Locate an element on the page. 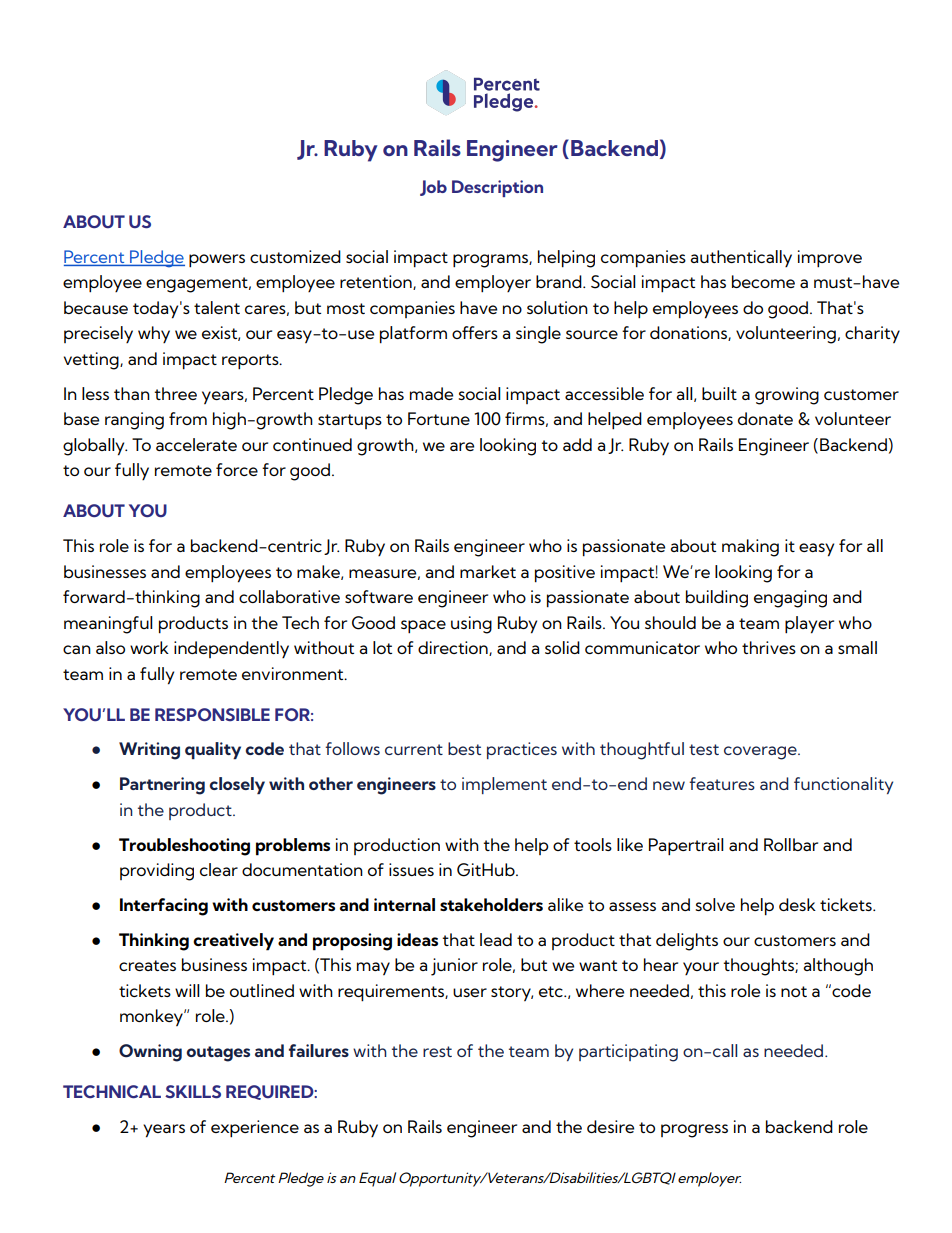 This image has width=952, height=1233. making is located at coordinates (750, 548).
